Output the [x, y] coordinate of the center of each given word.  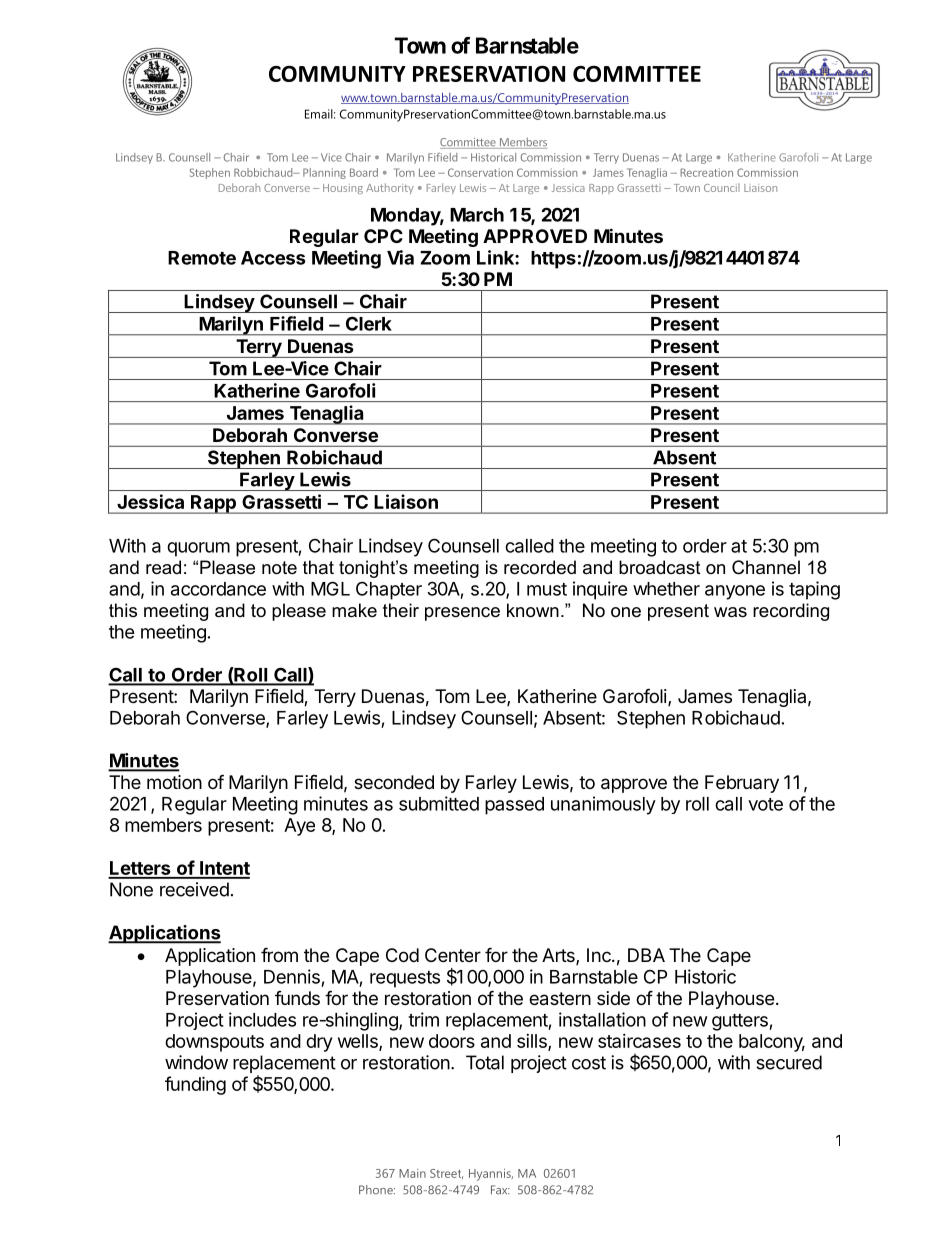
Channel [766, 567]
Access [273, 258]
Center [453, 955]
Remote [202, 258]
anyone [735, 592]
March [477, 215]
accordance [218, 589]
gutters [741, 1022]
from [279, 954]
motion [174, 782]
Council [722, 188]
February [742, 784]
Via [400, 257]
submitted [439, 803]
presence [462, 614]
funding [195, 1085]
